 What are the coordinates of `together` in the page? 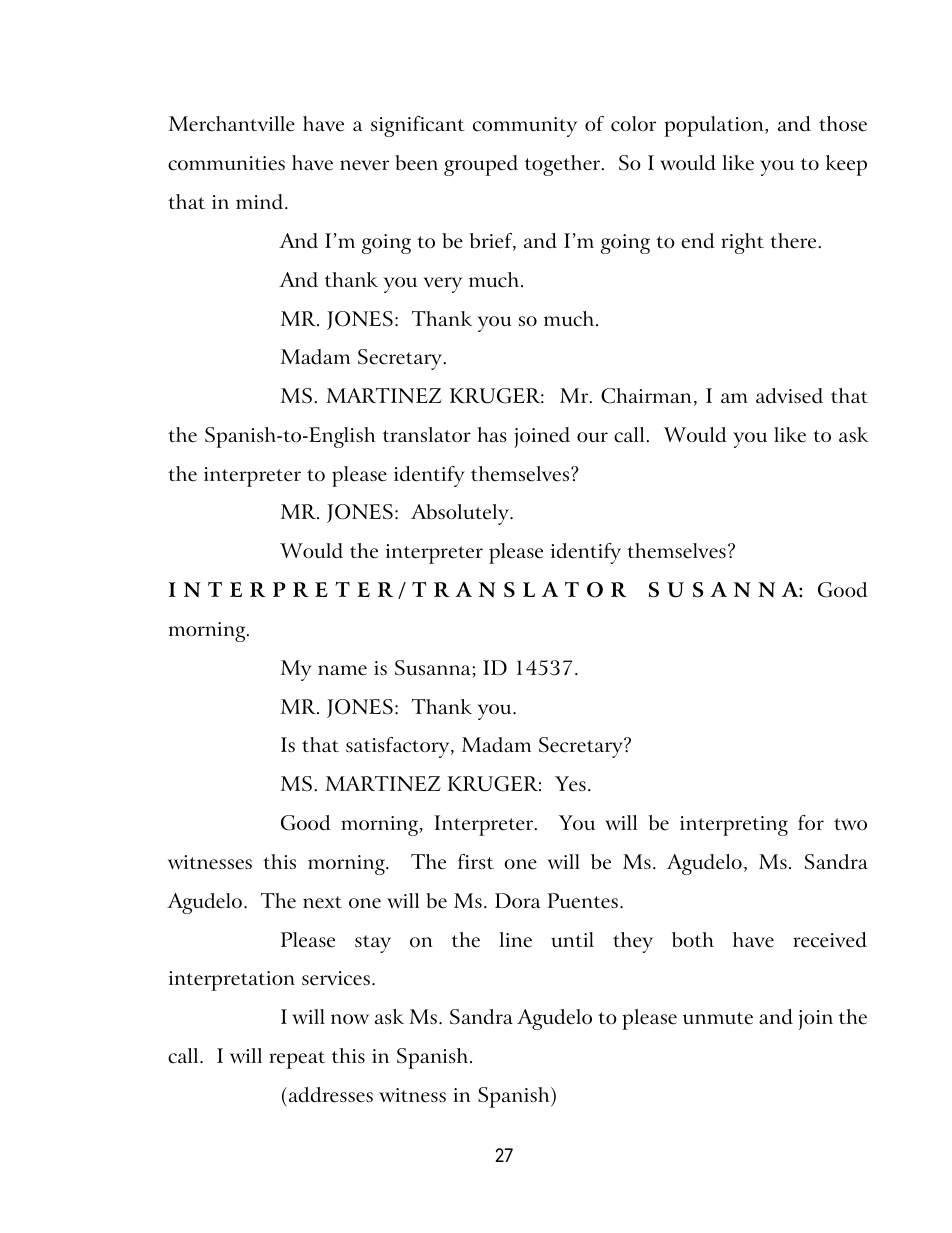 It's located at (564, 165).
